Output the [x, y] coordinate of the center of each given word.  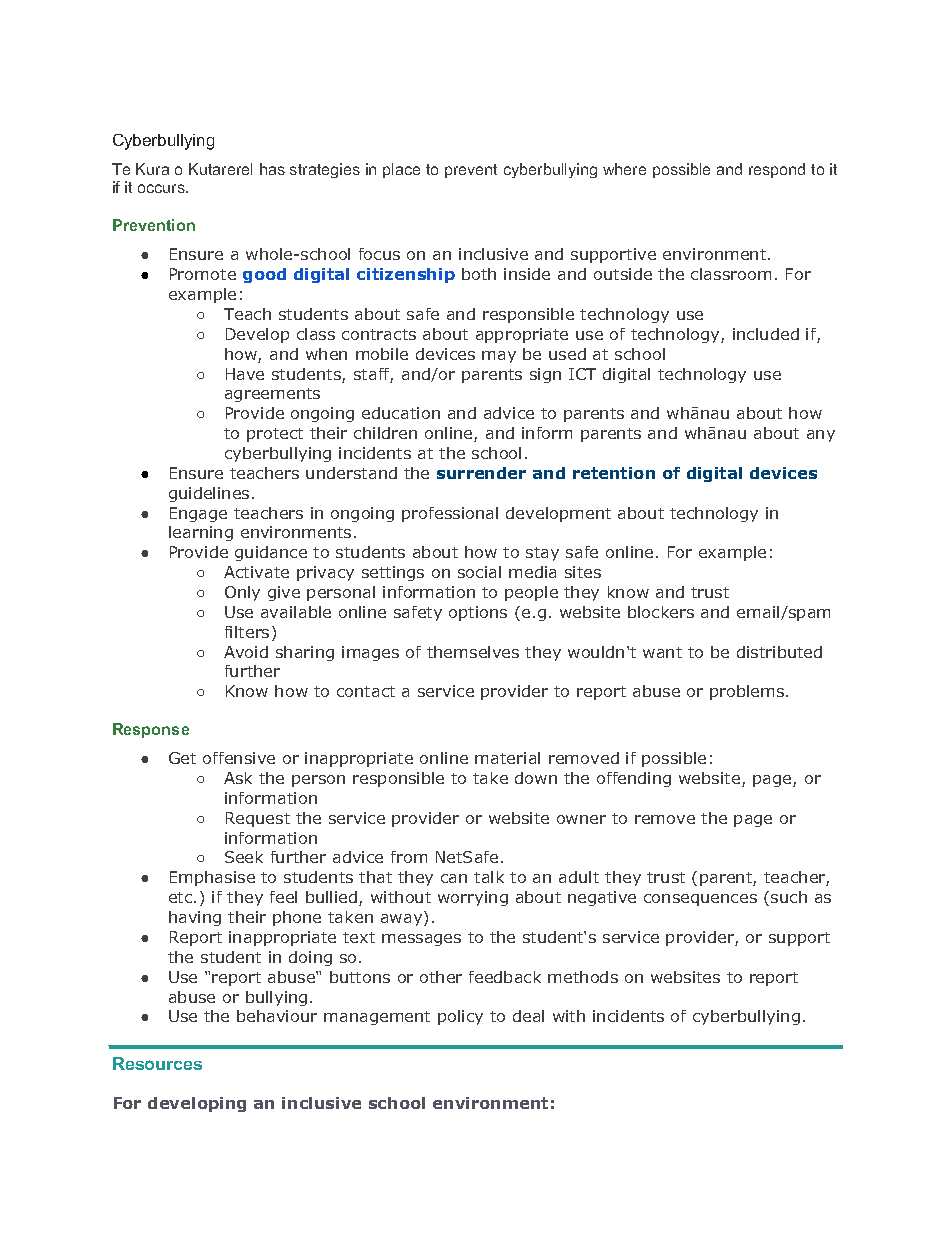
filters [247, 632]
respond [777, 170]
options [478, 613]
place [401, 170]
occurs [162, 188]
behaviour [277, 1016]
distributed [779, 652]
